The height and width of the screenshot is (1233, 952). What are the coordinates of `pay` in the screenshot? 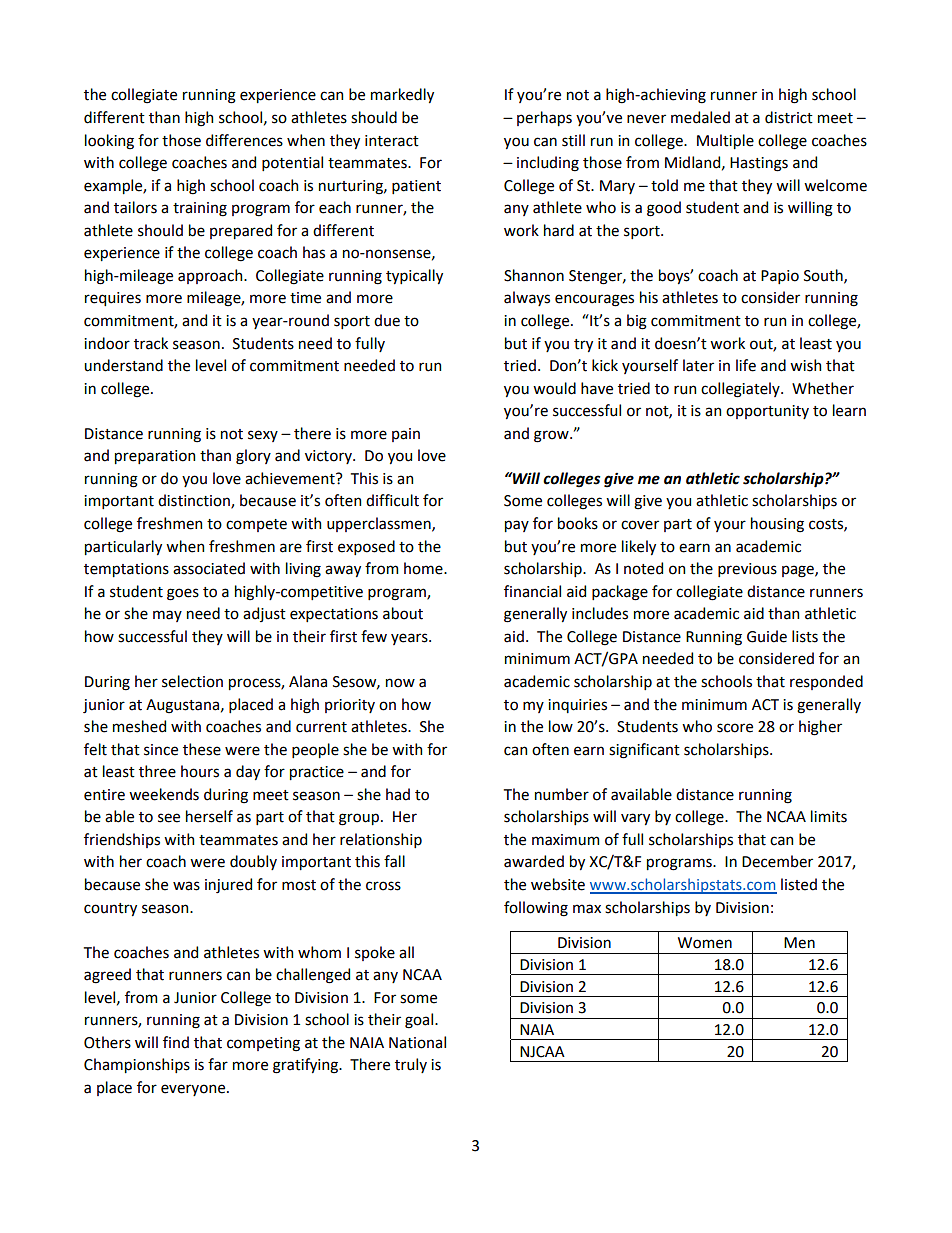 It's located at (517, 526).
